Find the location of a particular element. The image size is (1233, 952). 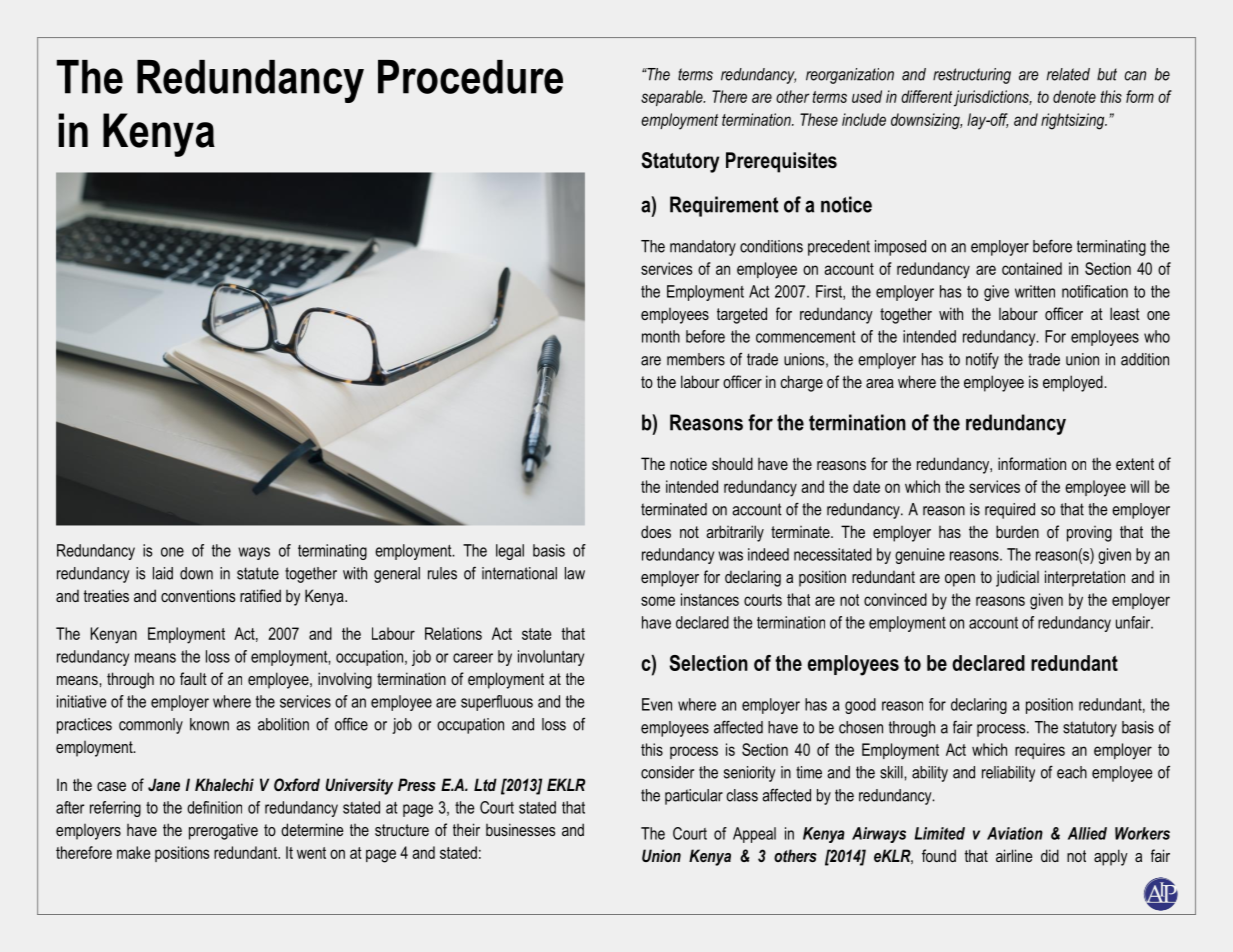

prerogative is located at coordinates (223, 831).
